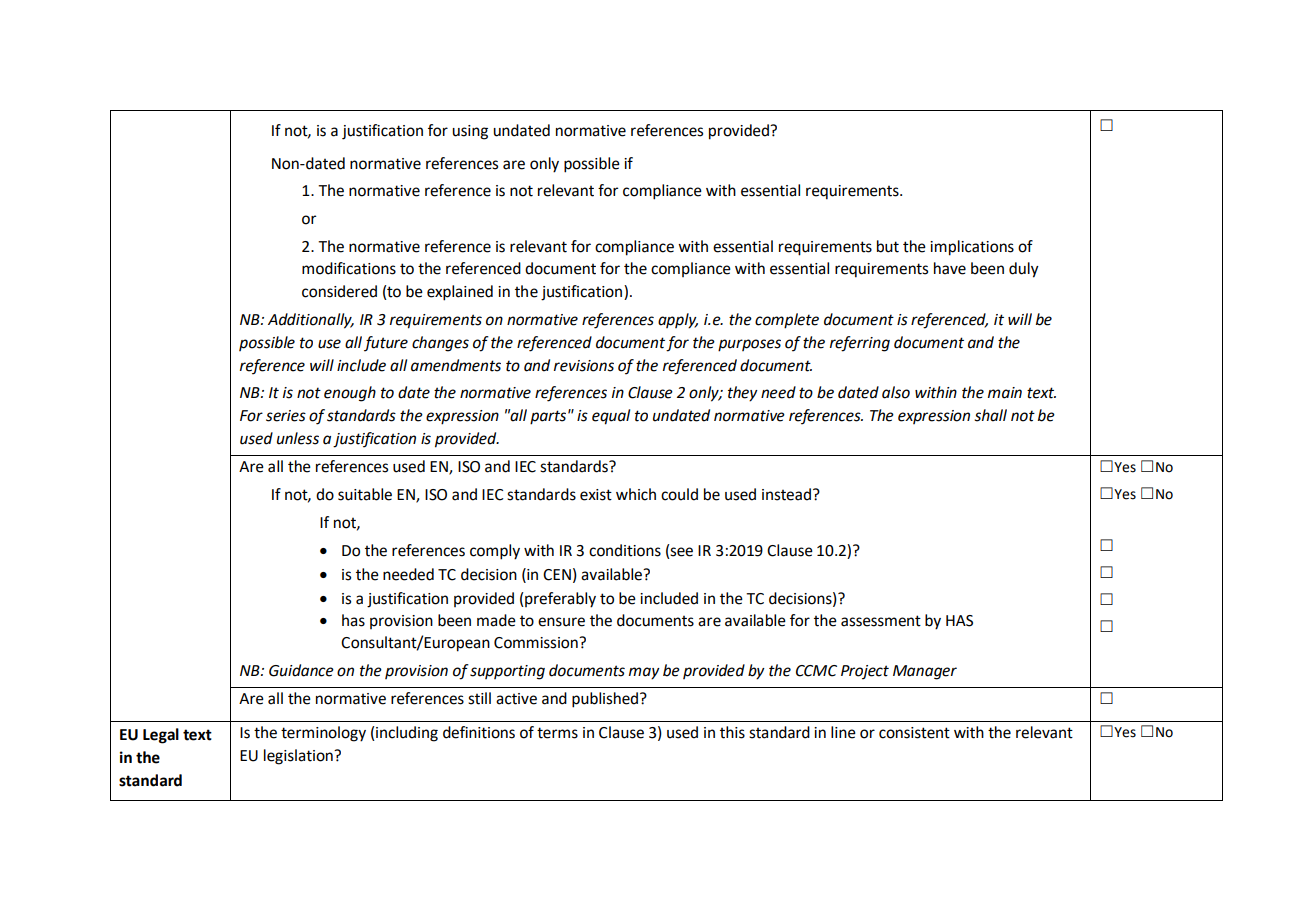  I want to click on using, so click(470, 132).
